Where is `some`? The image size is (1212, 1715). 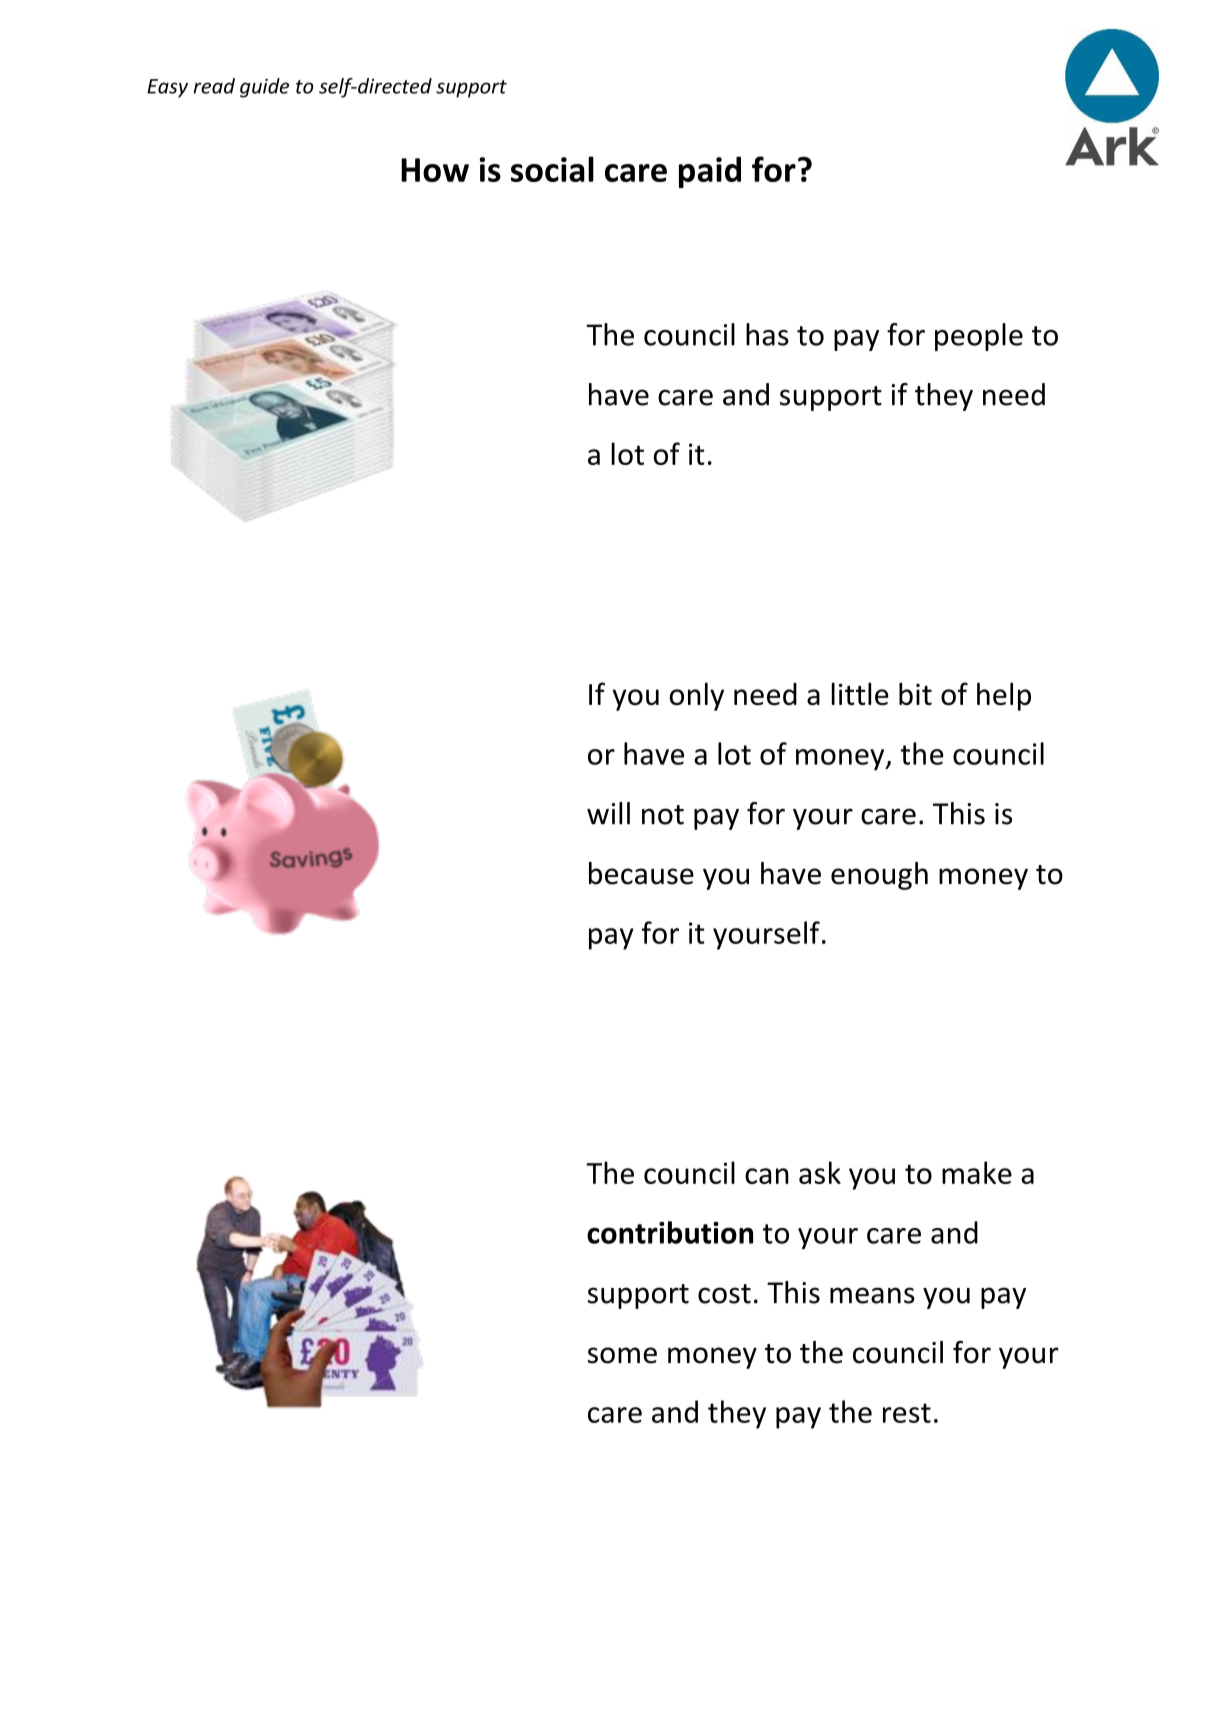 some is located at coordinates (622, 1355).
